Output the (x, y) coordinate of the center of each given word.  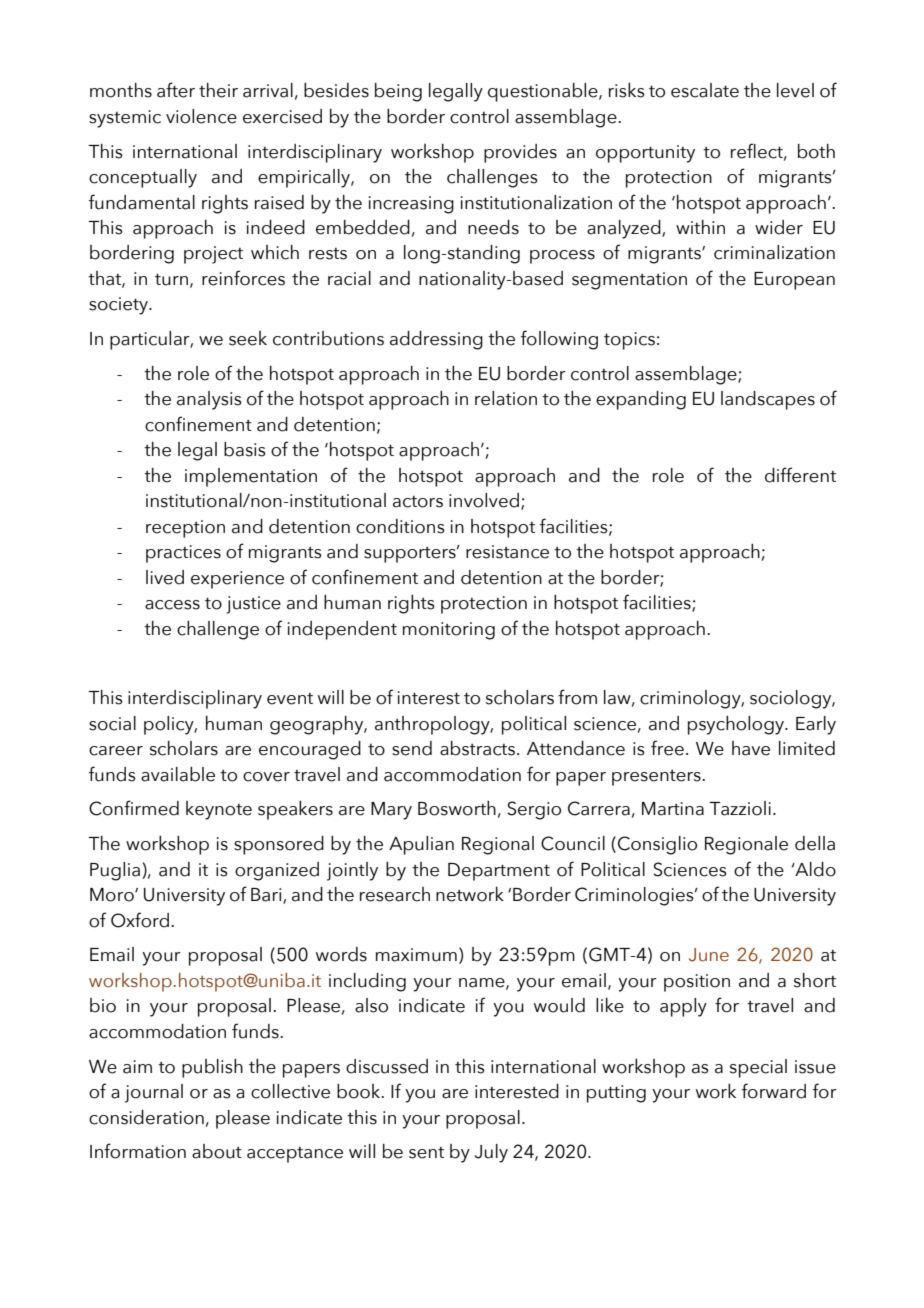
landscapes (768, 400)
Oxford (140, 920)
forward (774, 1091)
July (491, 1153)
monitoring (449, 631)
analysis (209, 400)
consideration (146, 1117)
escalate (705, 90)
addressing (436, 340)
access (172, 605)
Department (499, 872)
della (815, 843)
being (398, 92)
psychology (737, 725)
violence (201, 116)
